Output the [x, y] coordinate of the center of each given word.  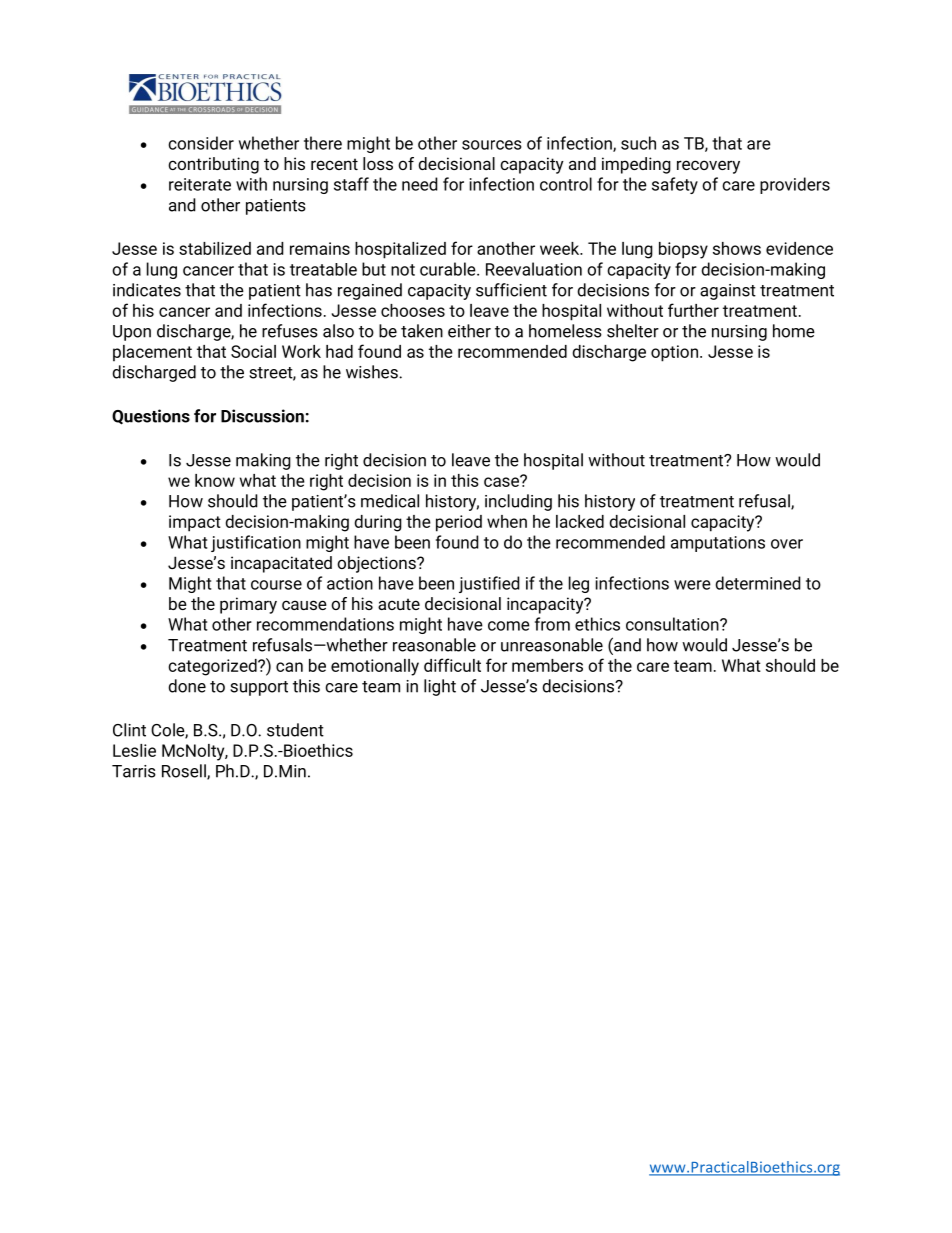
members [547, 665]
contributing [213, 165]
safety [675, 185]
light [440, 687]
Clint [129, 730]
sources [492, 145]
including [518, 502]
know [215, 480]
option [674, 353]
